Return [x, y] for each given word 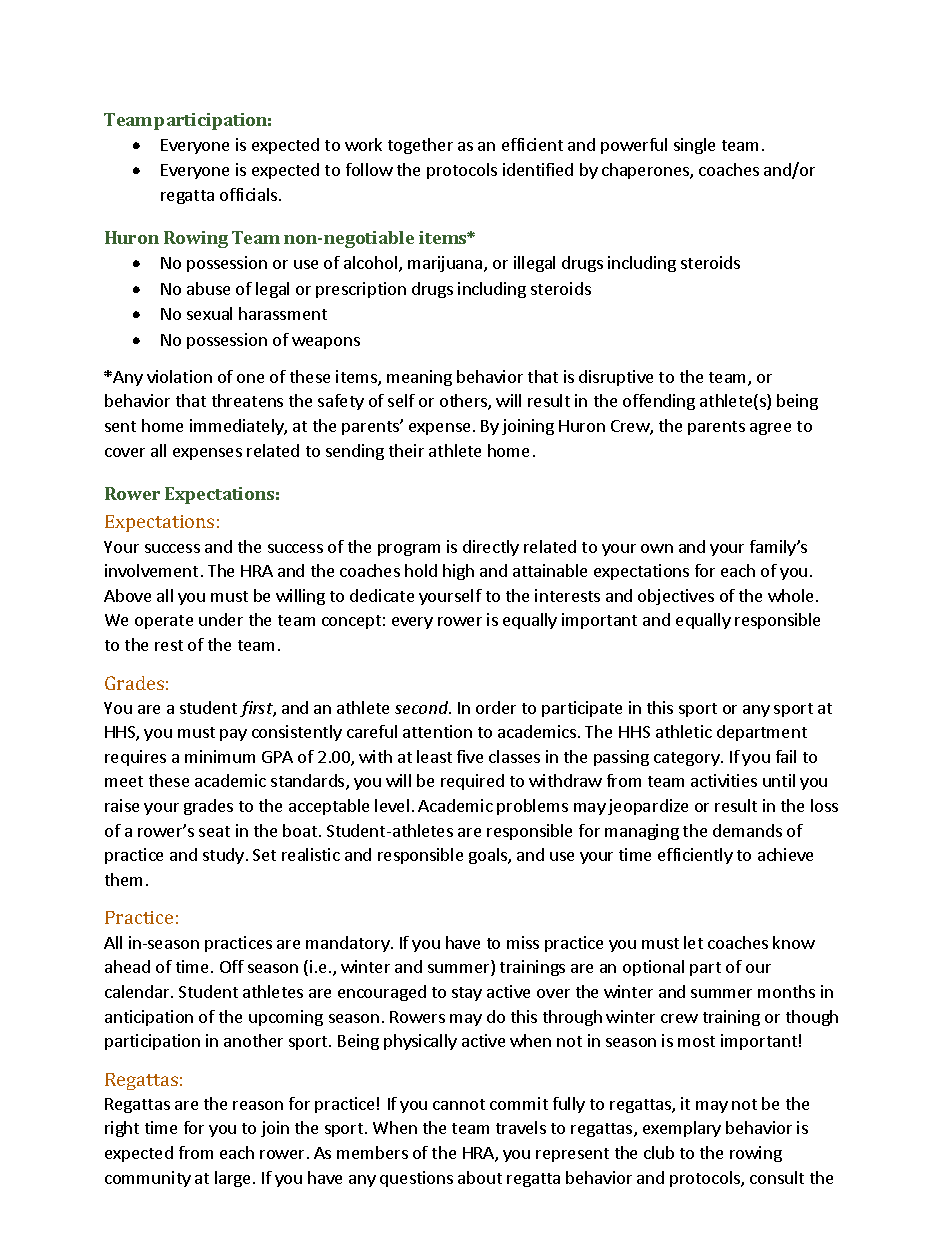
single [694, 146]
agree [770, 429]
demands [747, 830]
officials [250, 194]
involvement [151, 570]
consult [777, 1177]
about [480, 1177]
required [472, 782]
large [232, 1179]
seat [214, 831]
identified [538, 169]
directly [491, 548]
